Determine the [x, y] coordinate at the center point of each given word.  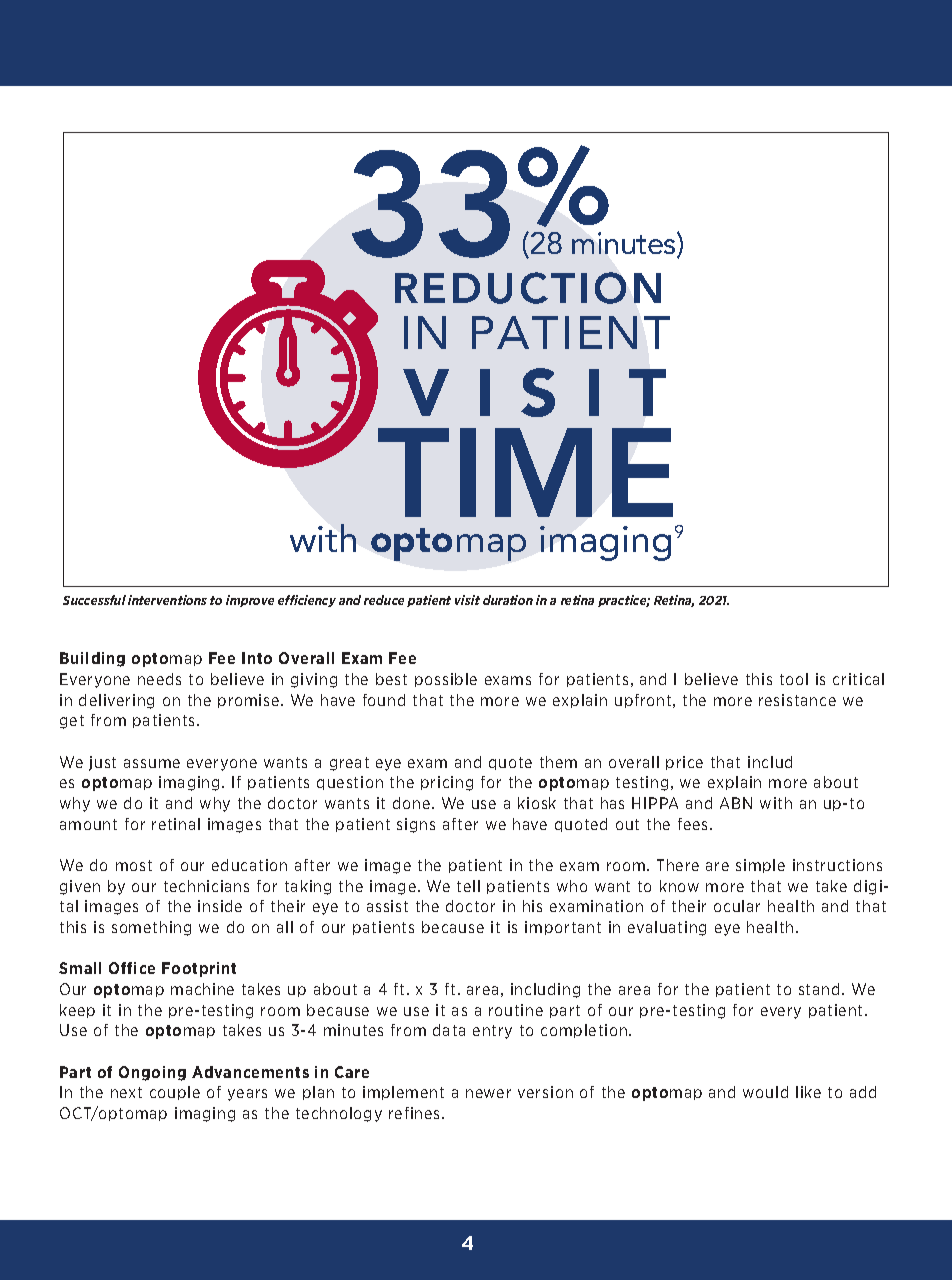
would [765, 1092]
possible [446, 680]
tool [794, 679]
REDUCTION [528, 288]
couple [175, 1093]
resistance [797, 700]
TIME [525, 472]
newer [488, 1093]
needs [159, 679]
